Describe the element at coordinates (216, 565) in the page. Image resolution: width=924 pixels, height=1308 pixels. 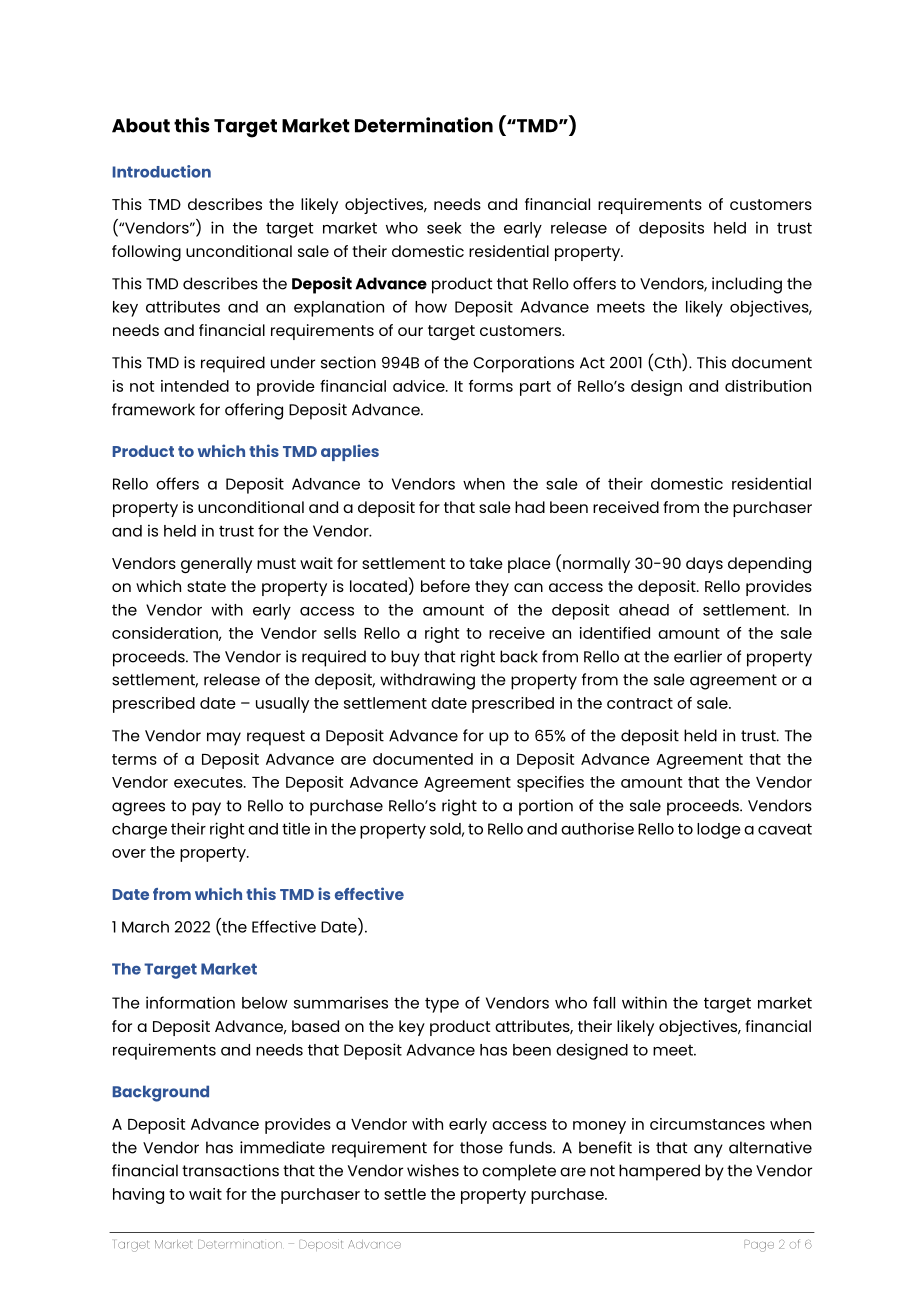
I see `generally` at that location.
